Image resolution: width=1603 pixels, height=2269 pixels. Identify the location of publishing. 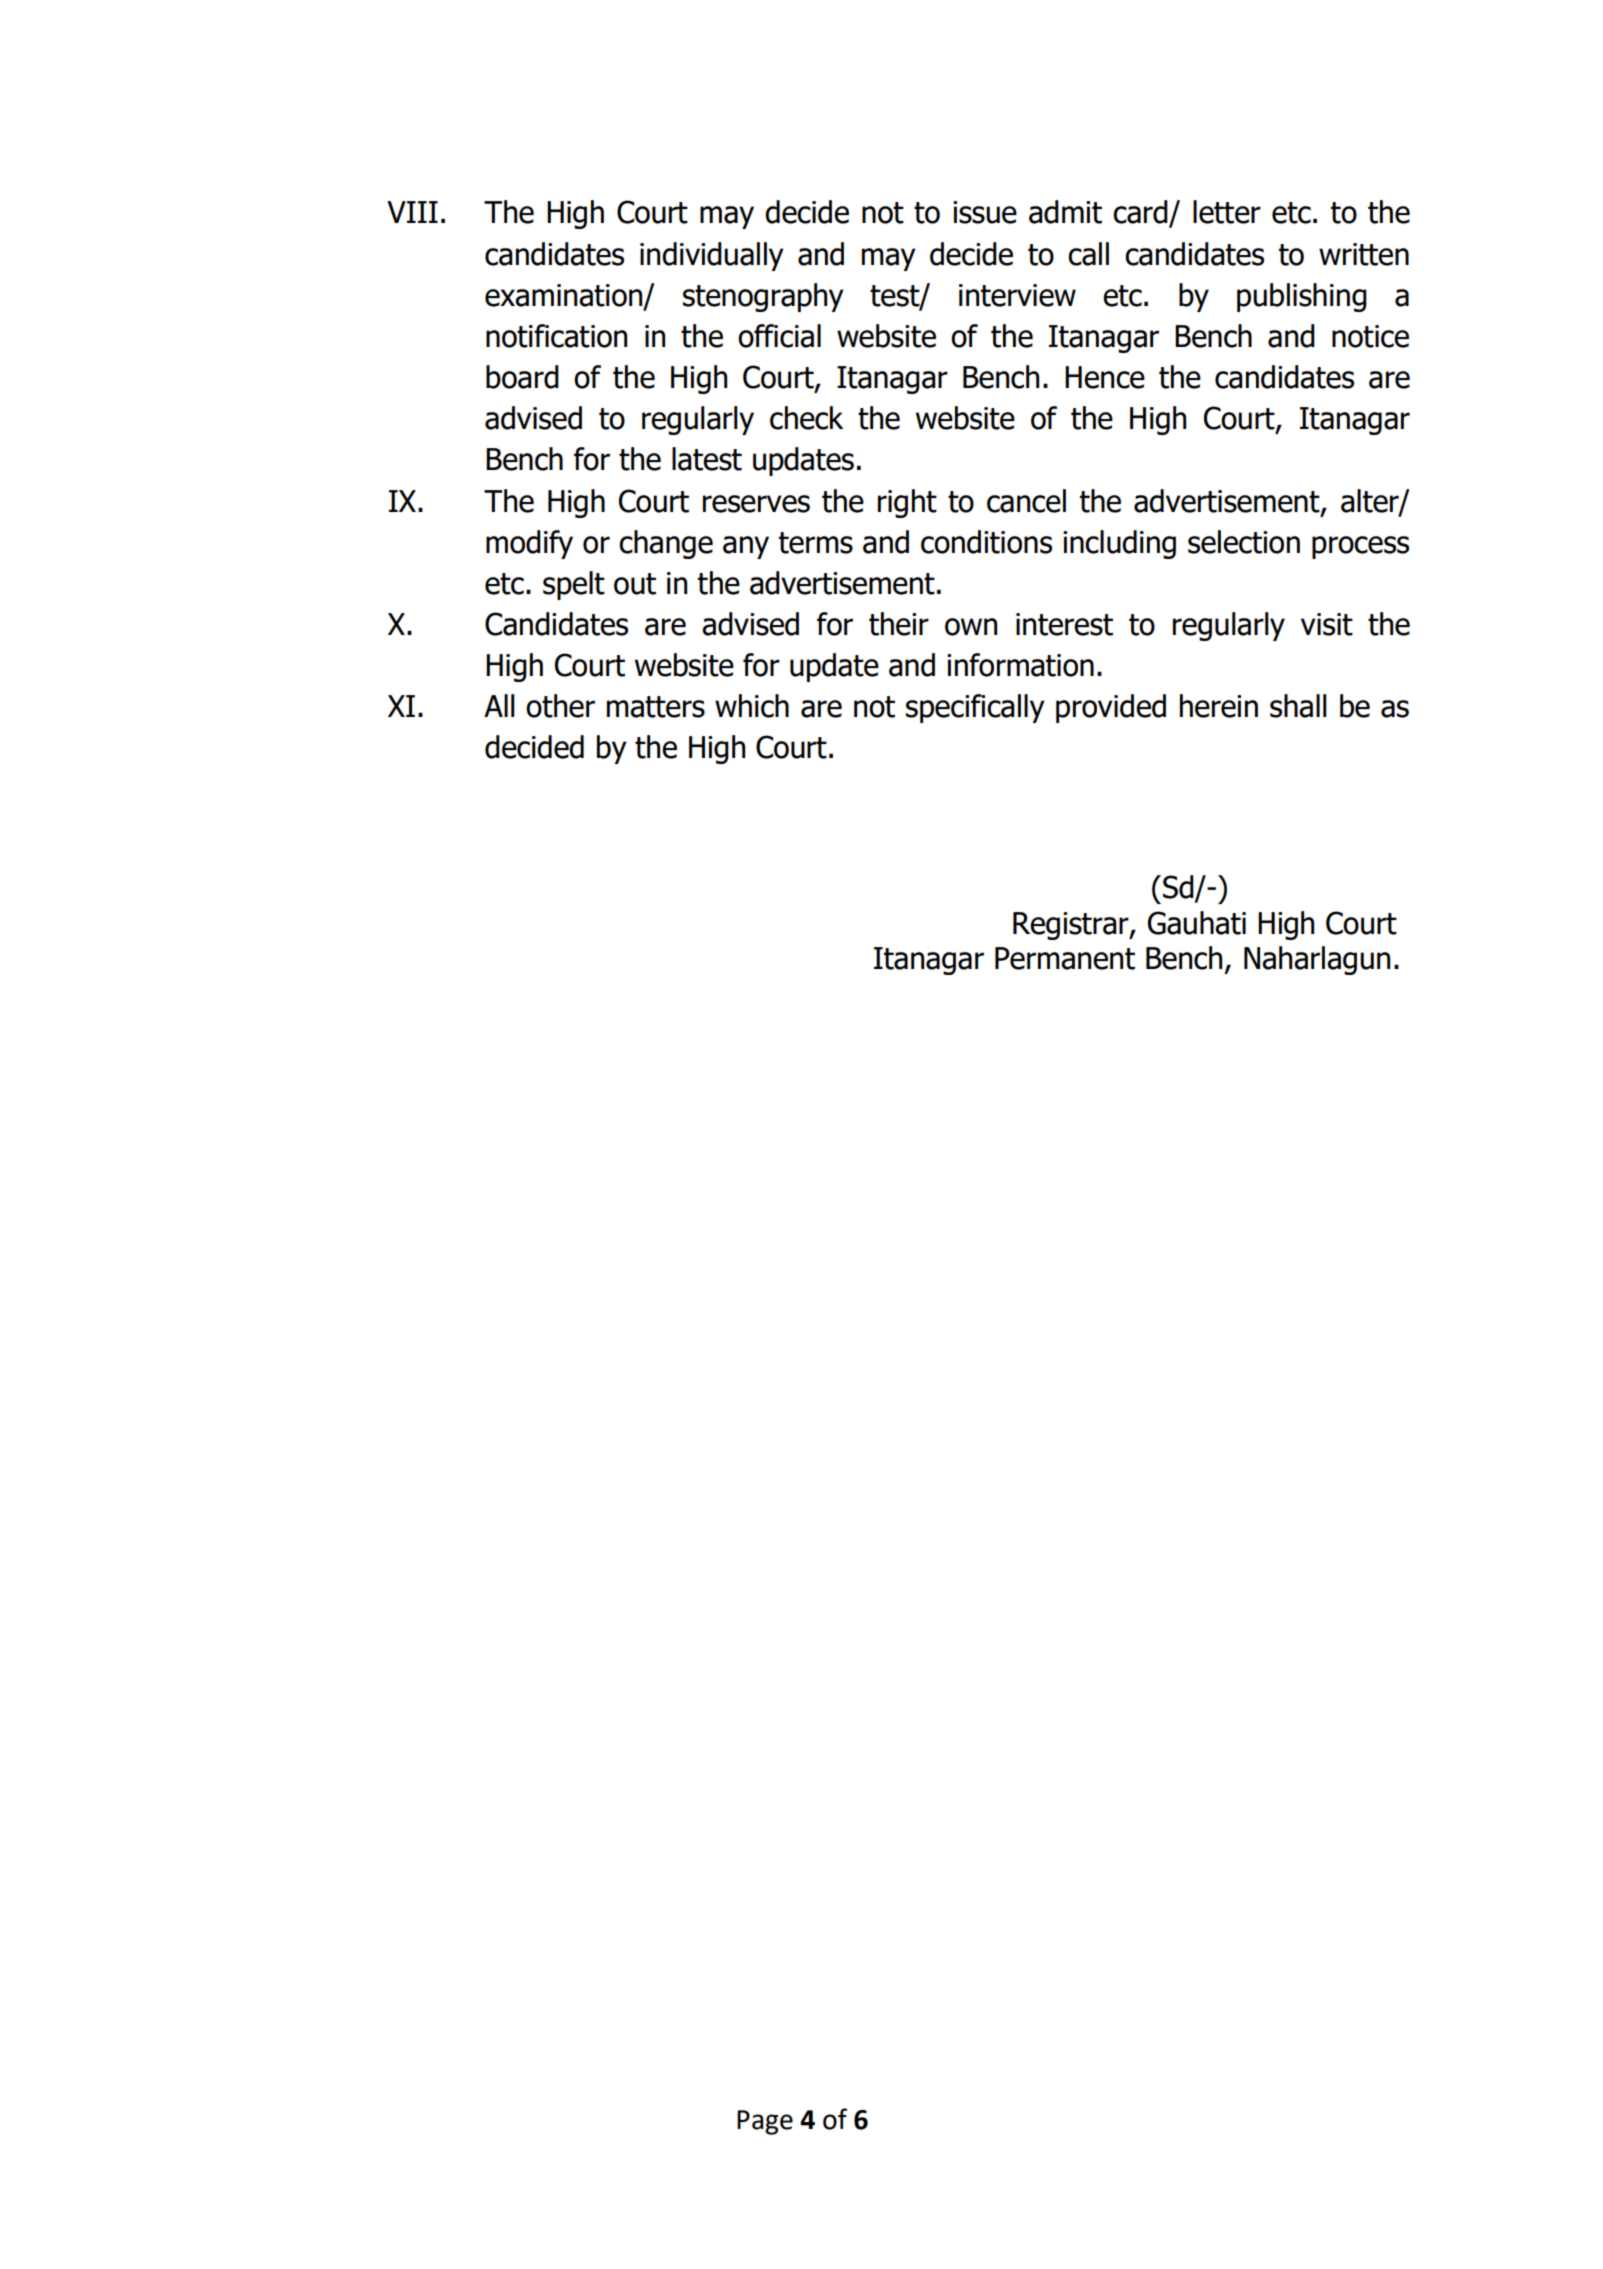
(1302, 297).
